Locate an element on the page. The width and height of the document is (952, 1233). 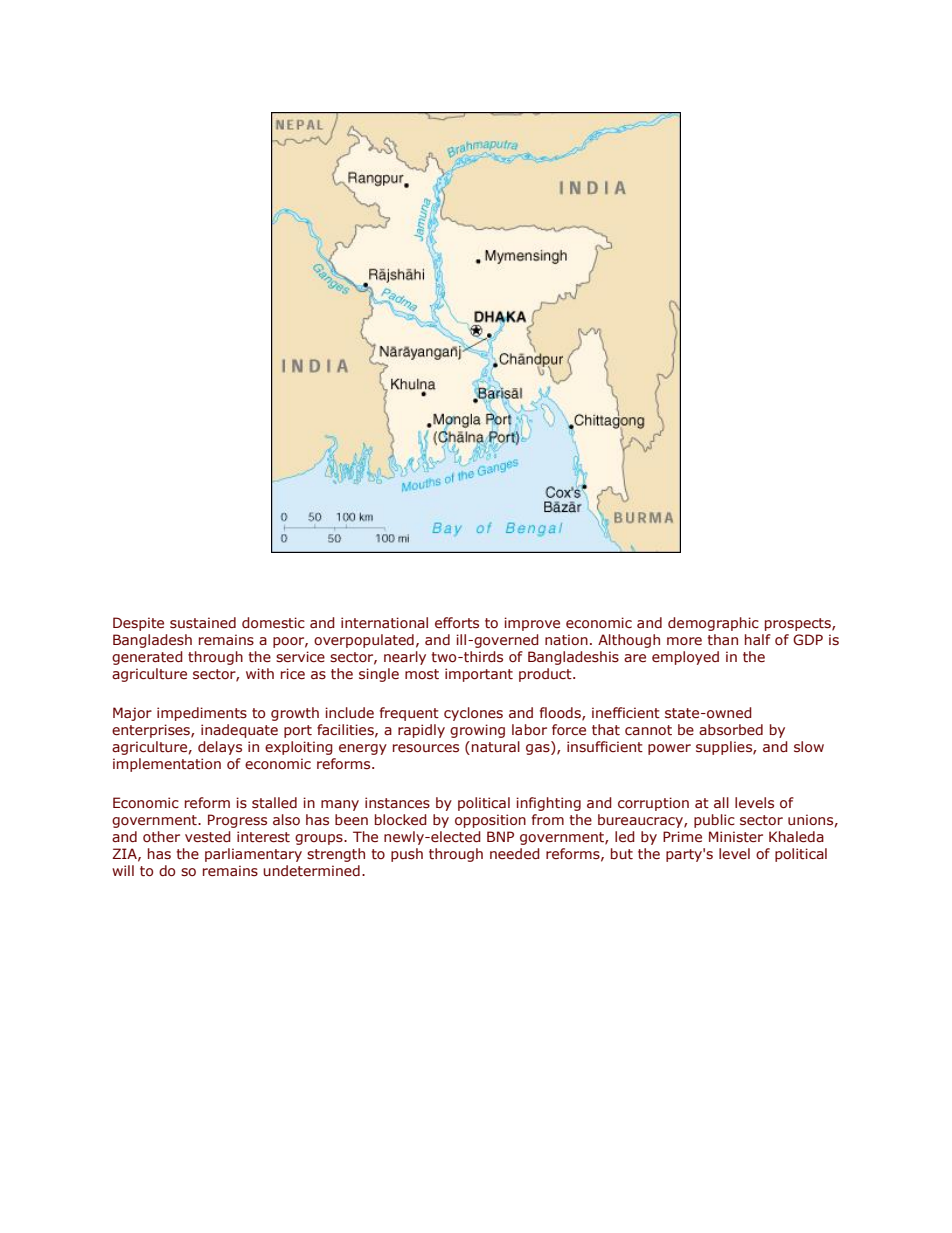
demographic is located at coordinates (713, 624).
